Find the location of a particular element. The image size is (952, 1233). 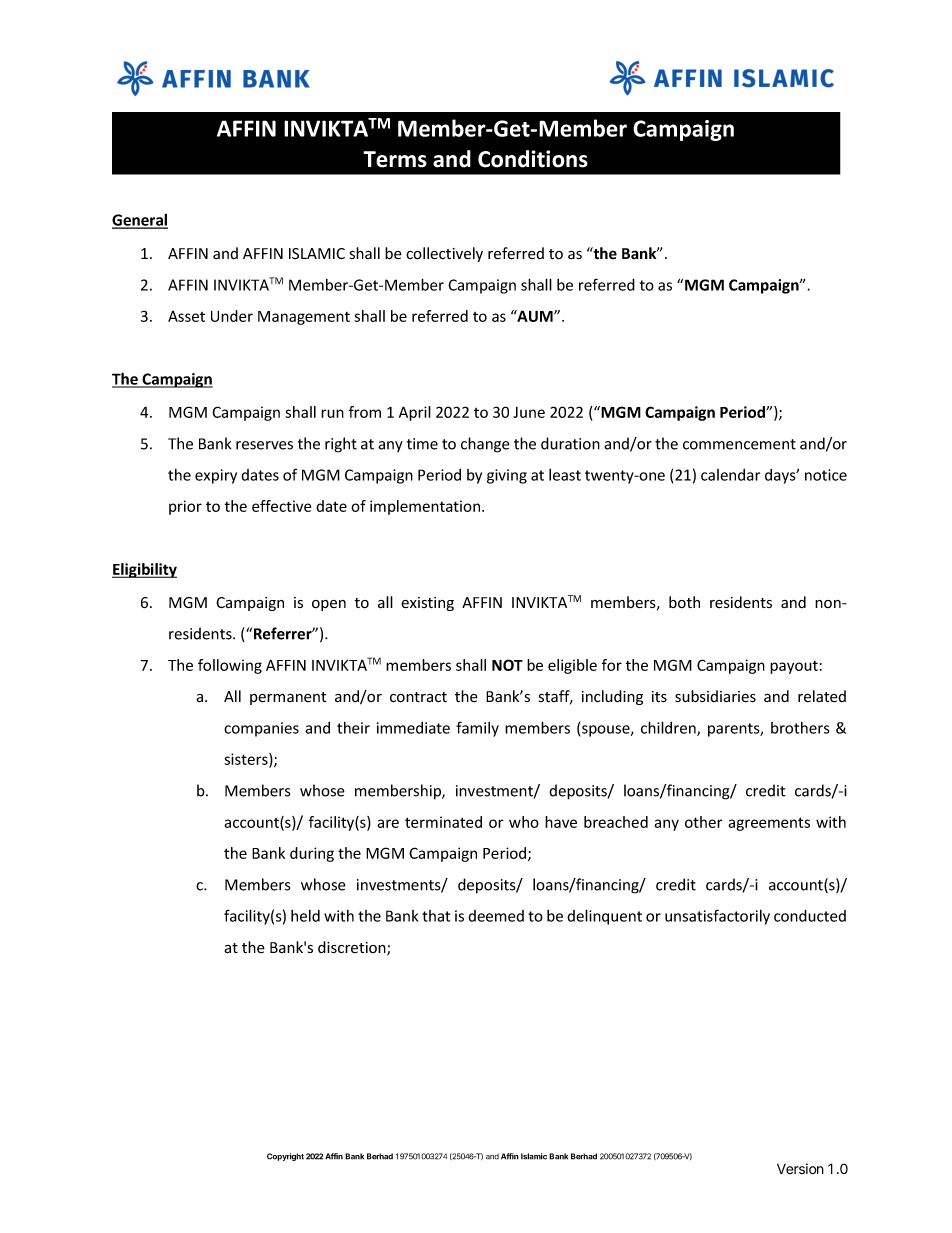

following is located at coordinates (230, 666).
